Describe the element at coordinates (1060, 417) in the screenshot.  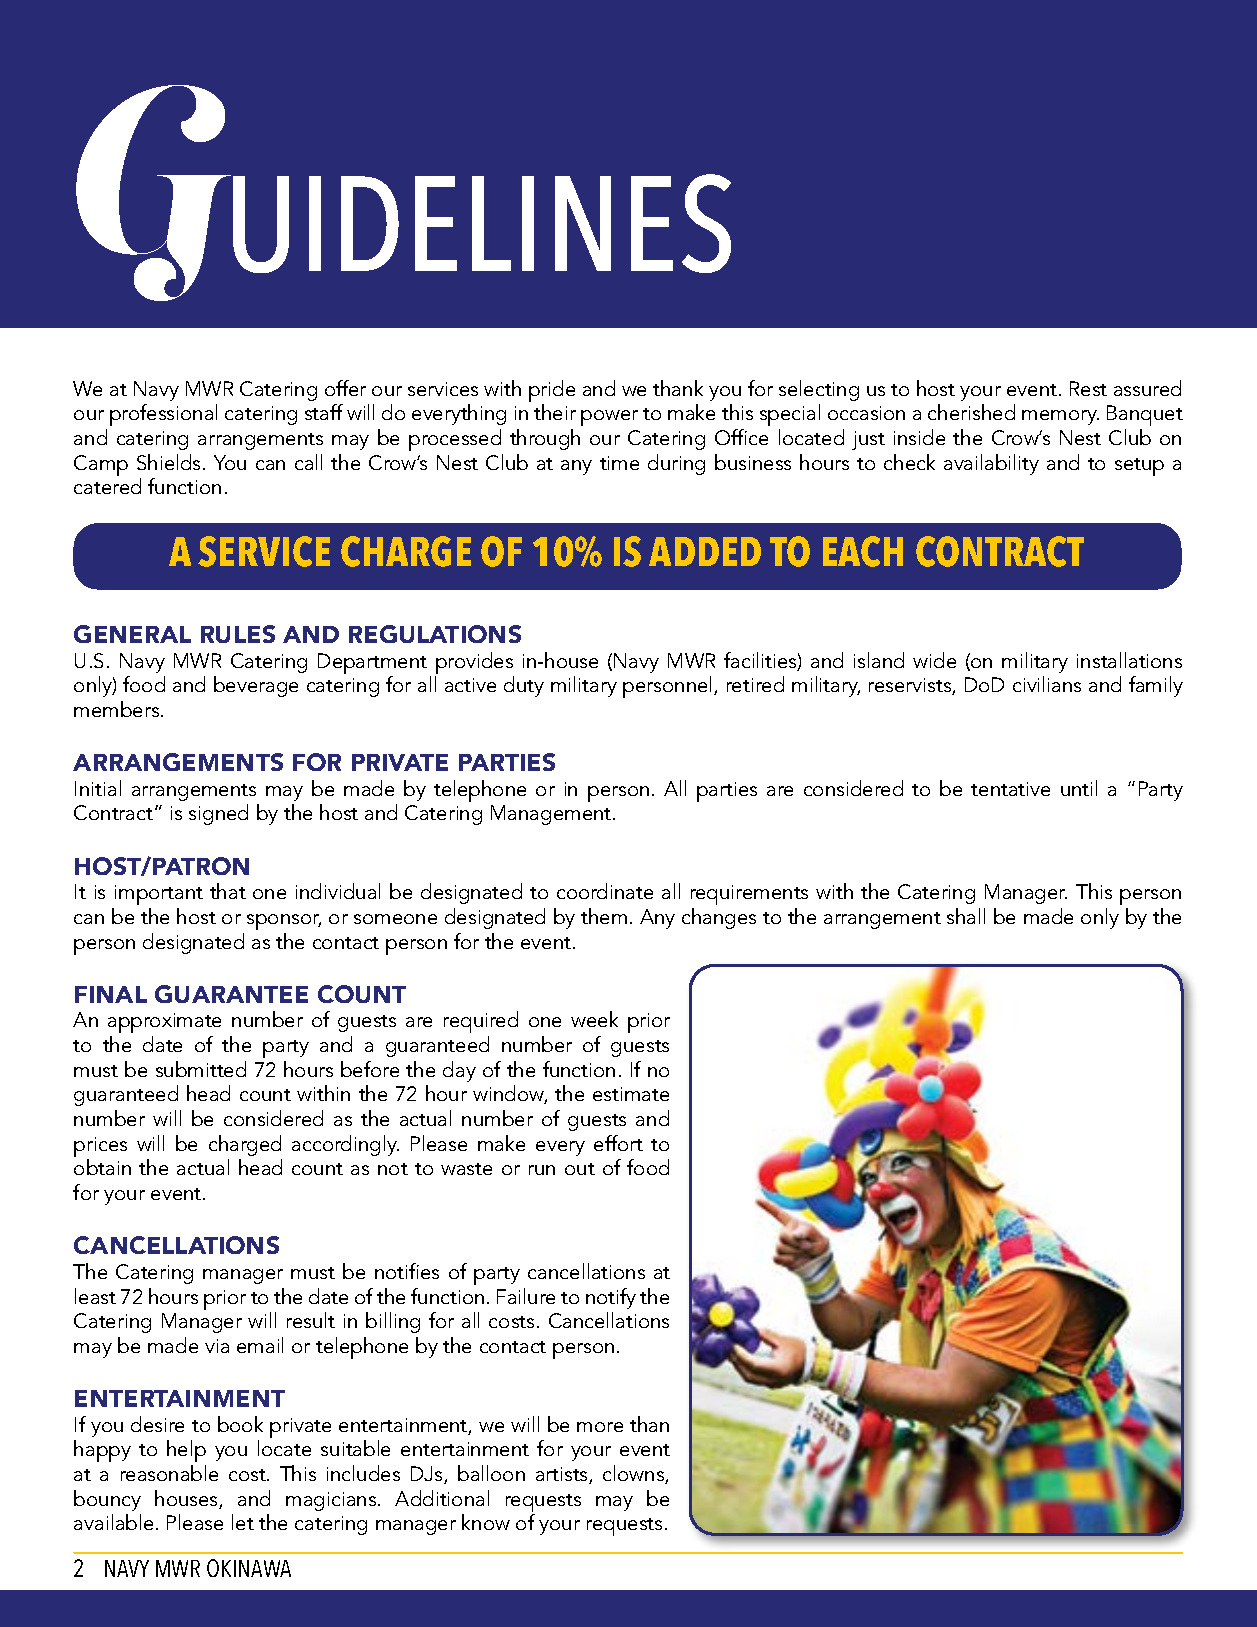
I see `memory` at that location.
